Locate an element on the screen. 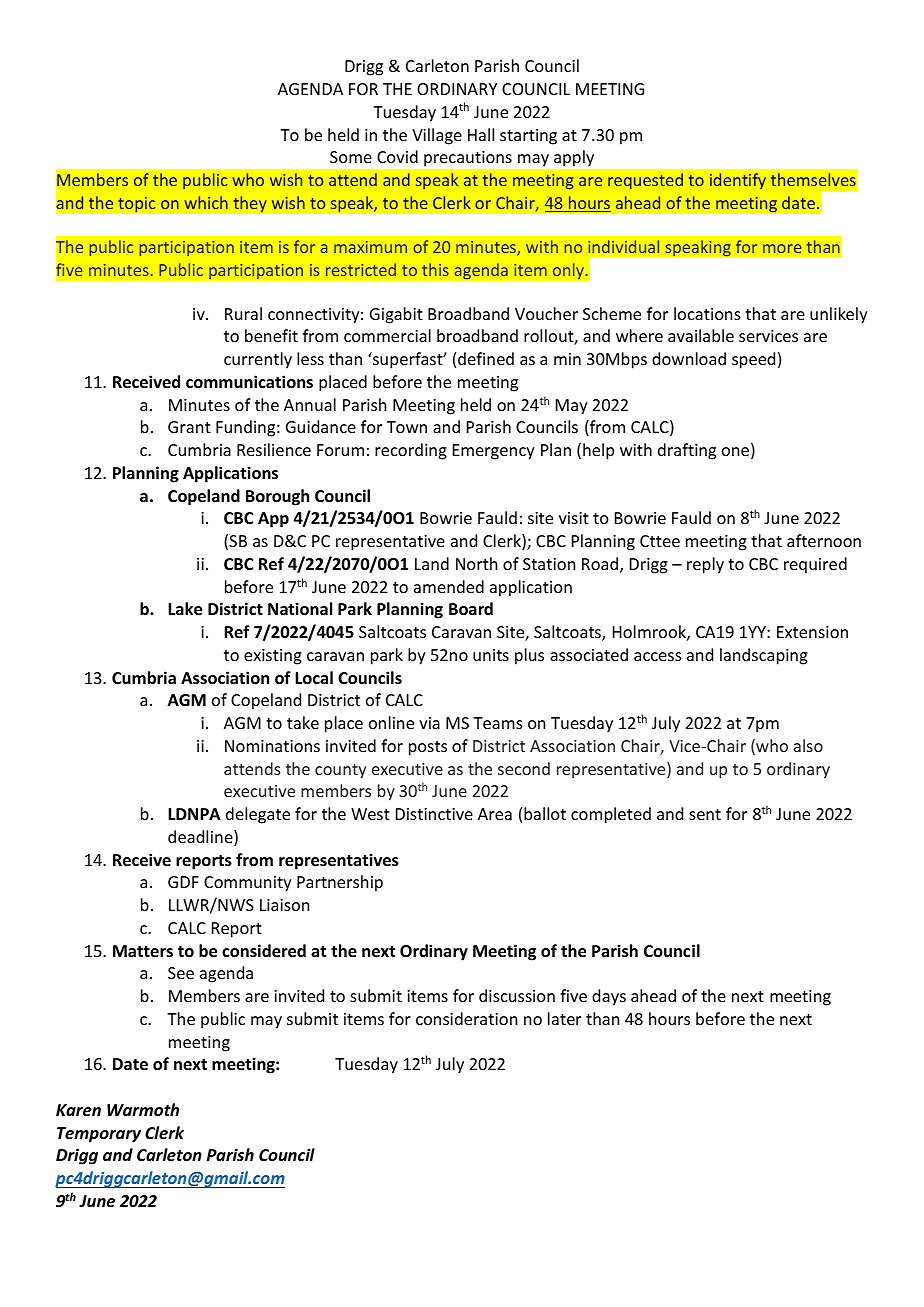 The height and width of the screenshot is (1307, 924). deadline is located at coordinates (201, 838).
